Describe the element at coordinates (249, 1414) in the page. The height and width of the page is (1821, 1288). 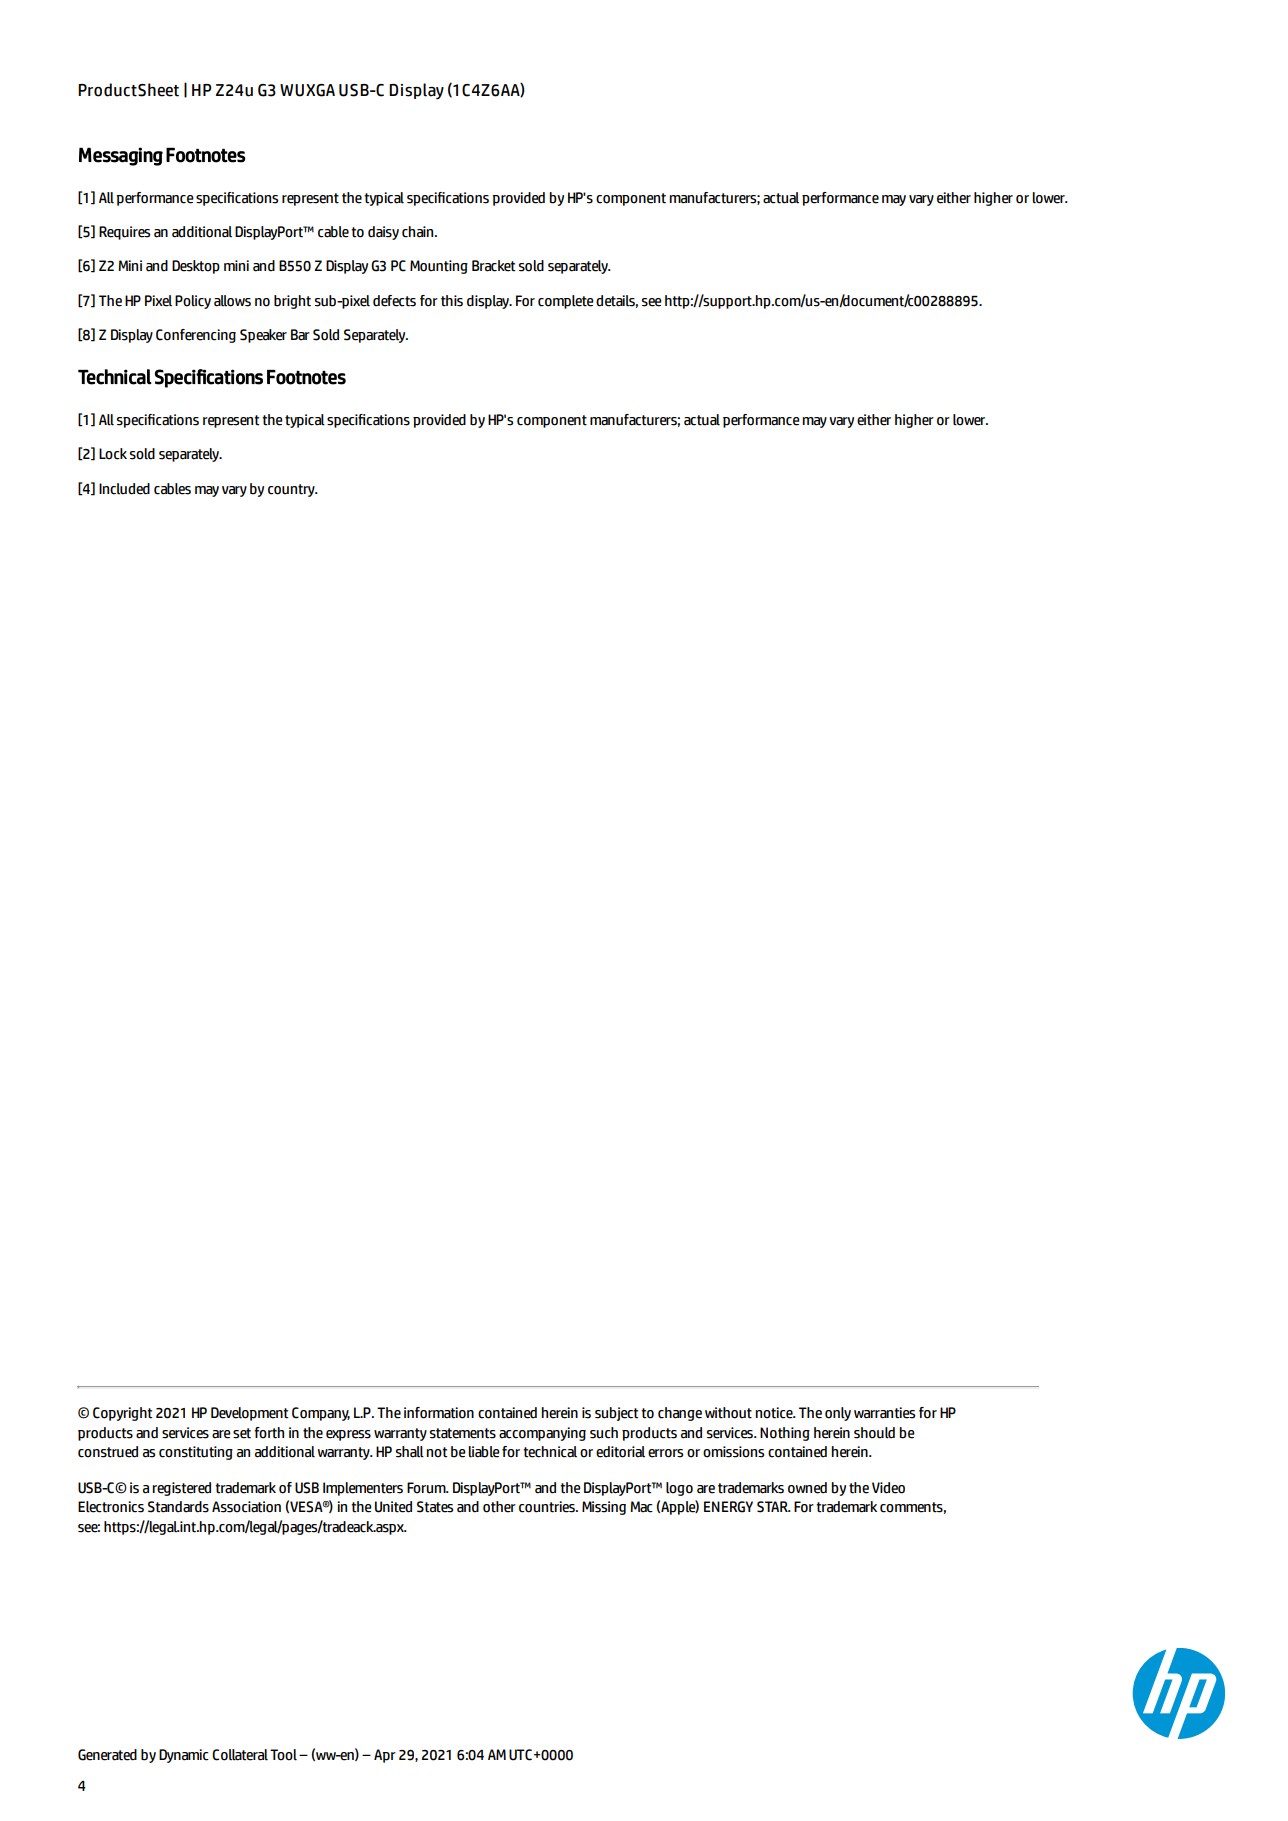
I see `Development` at that location.
